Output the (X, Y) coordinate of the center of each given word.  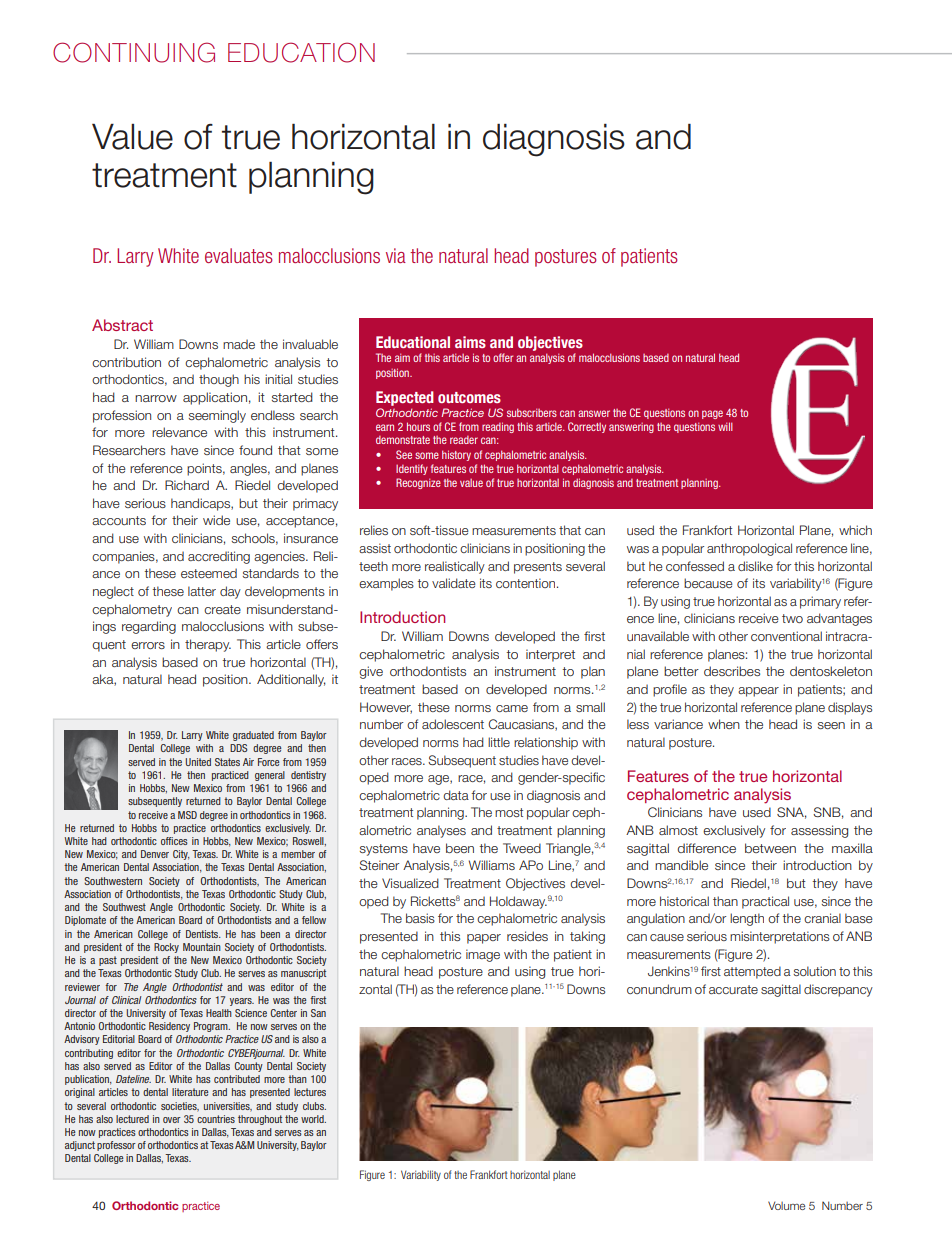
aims (470, 342)
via (396, 255)
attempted (752, 972)
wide (216, 520)
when (724, 724)
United (198, 762)
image (483, 955)
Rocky (166, 948)
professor (116, 1146)
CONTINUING (134, 52)
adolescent (453, 724)
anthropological (749, 549)
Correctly (587, 427)
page (712, 414)
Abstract (122, 325)
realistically (455, 567)
